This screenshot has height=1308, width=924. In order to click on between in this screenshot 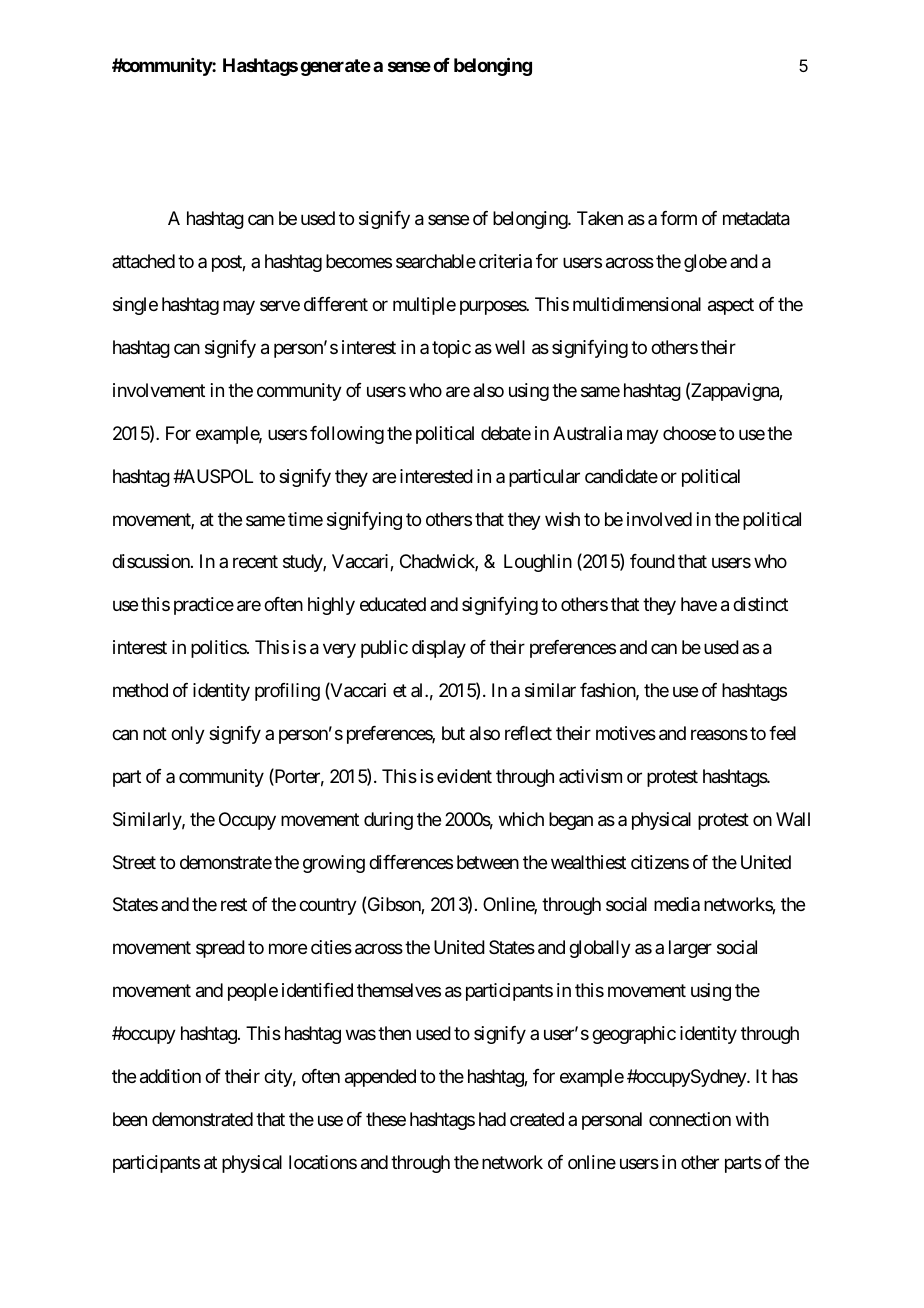, I will do `click(488, 862)`.
